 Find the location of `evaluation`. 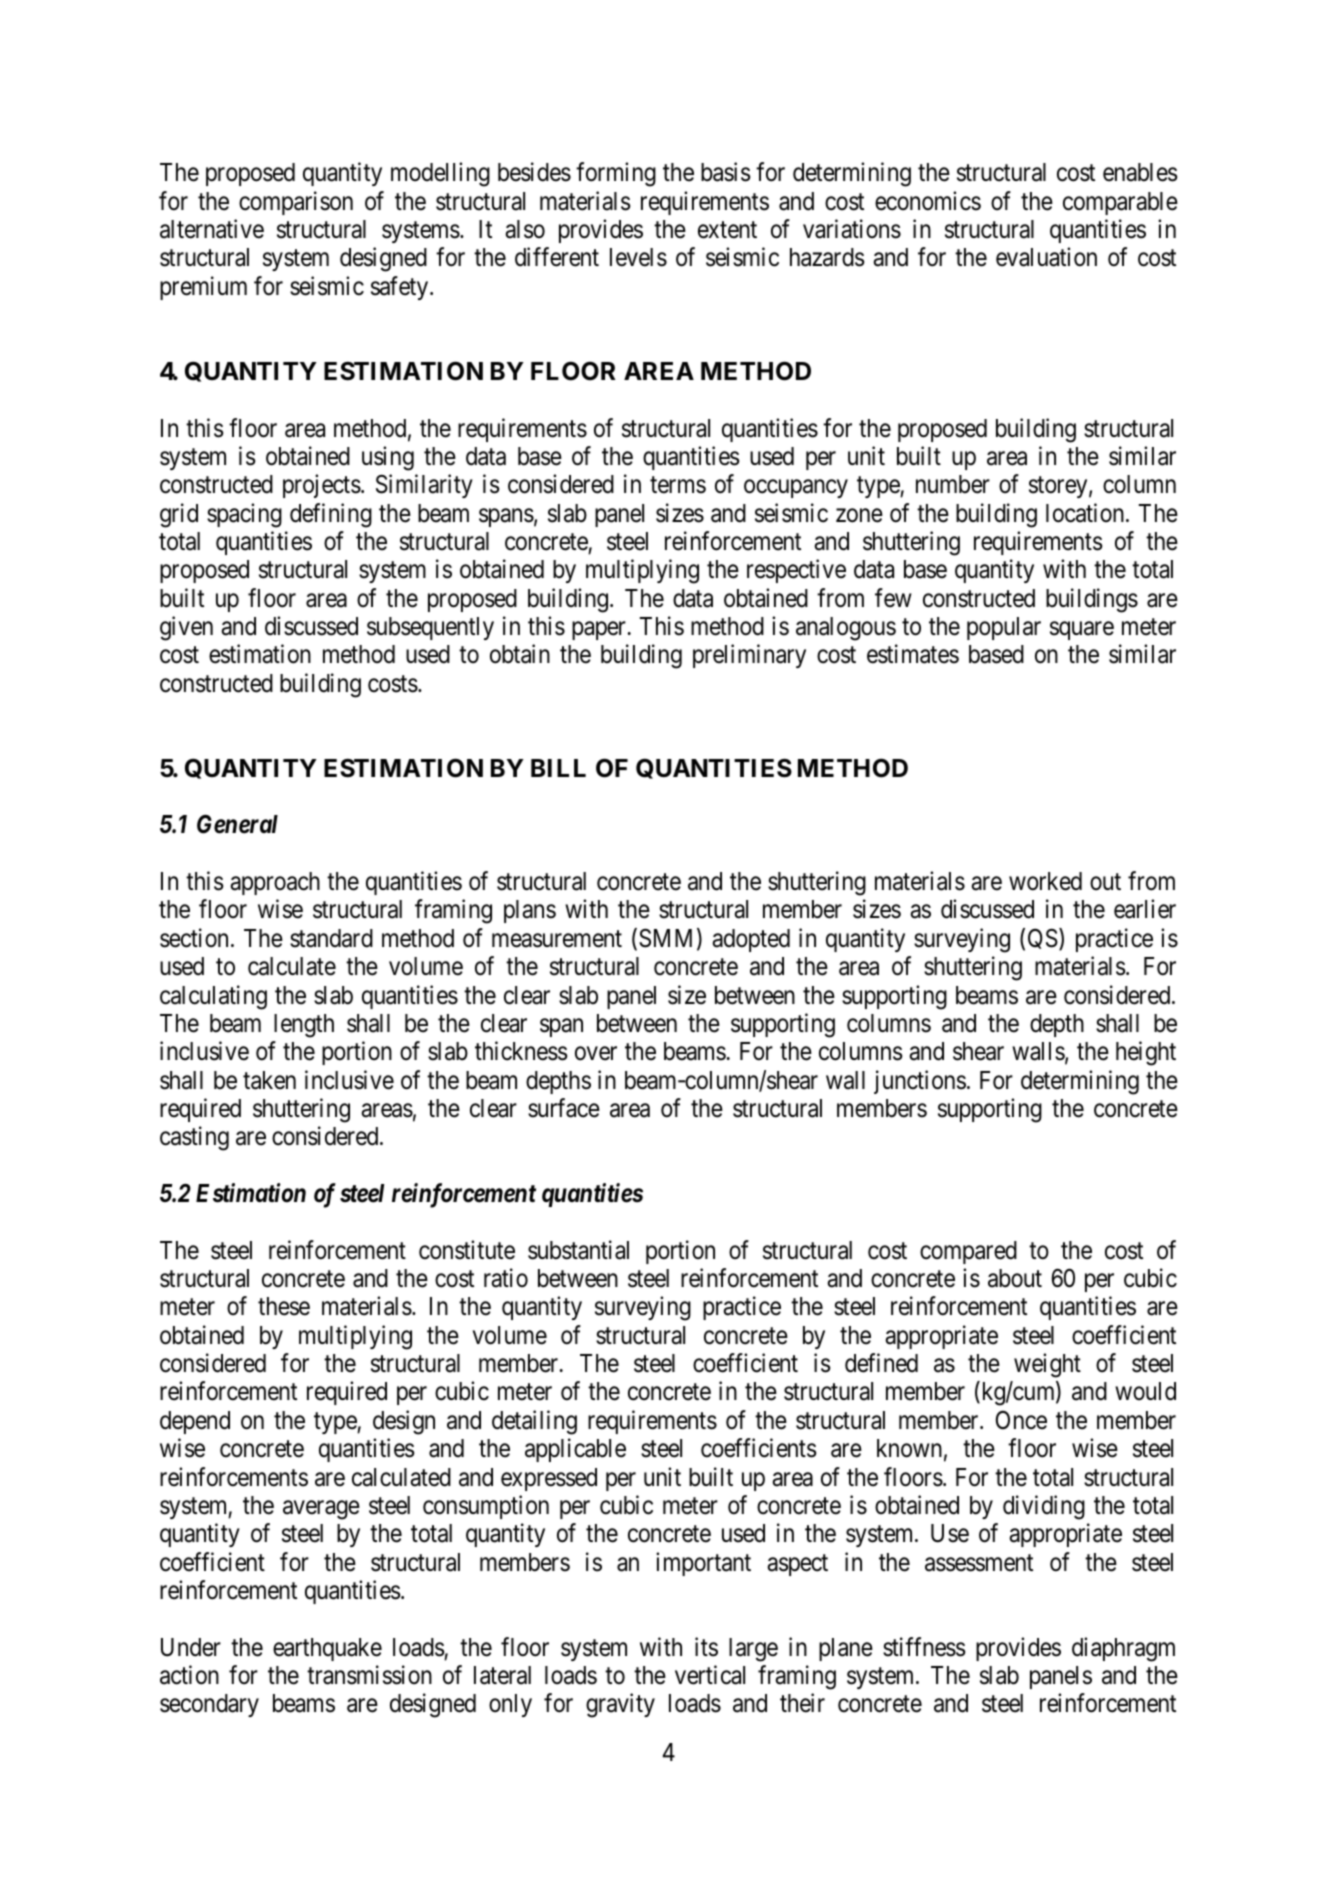

evaluation is located at coordinates (1046, 257).
